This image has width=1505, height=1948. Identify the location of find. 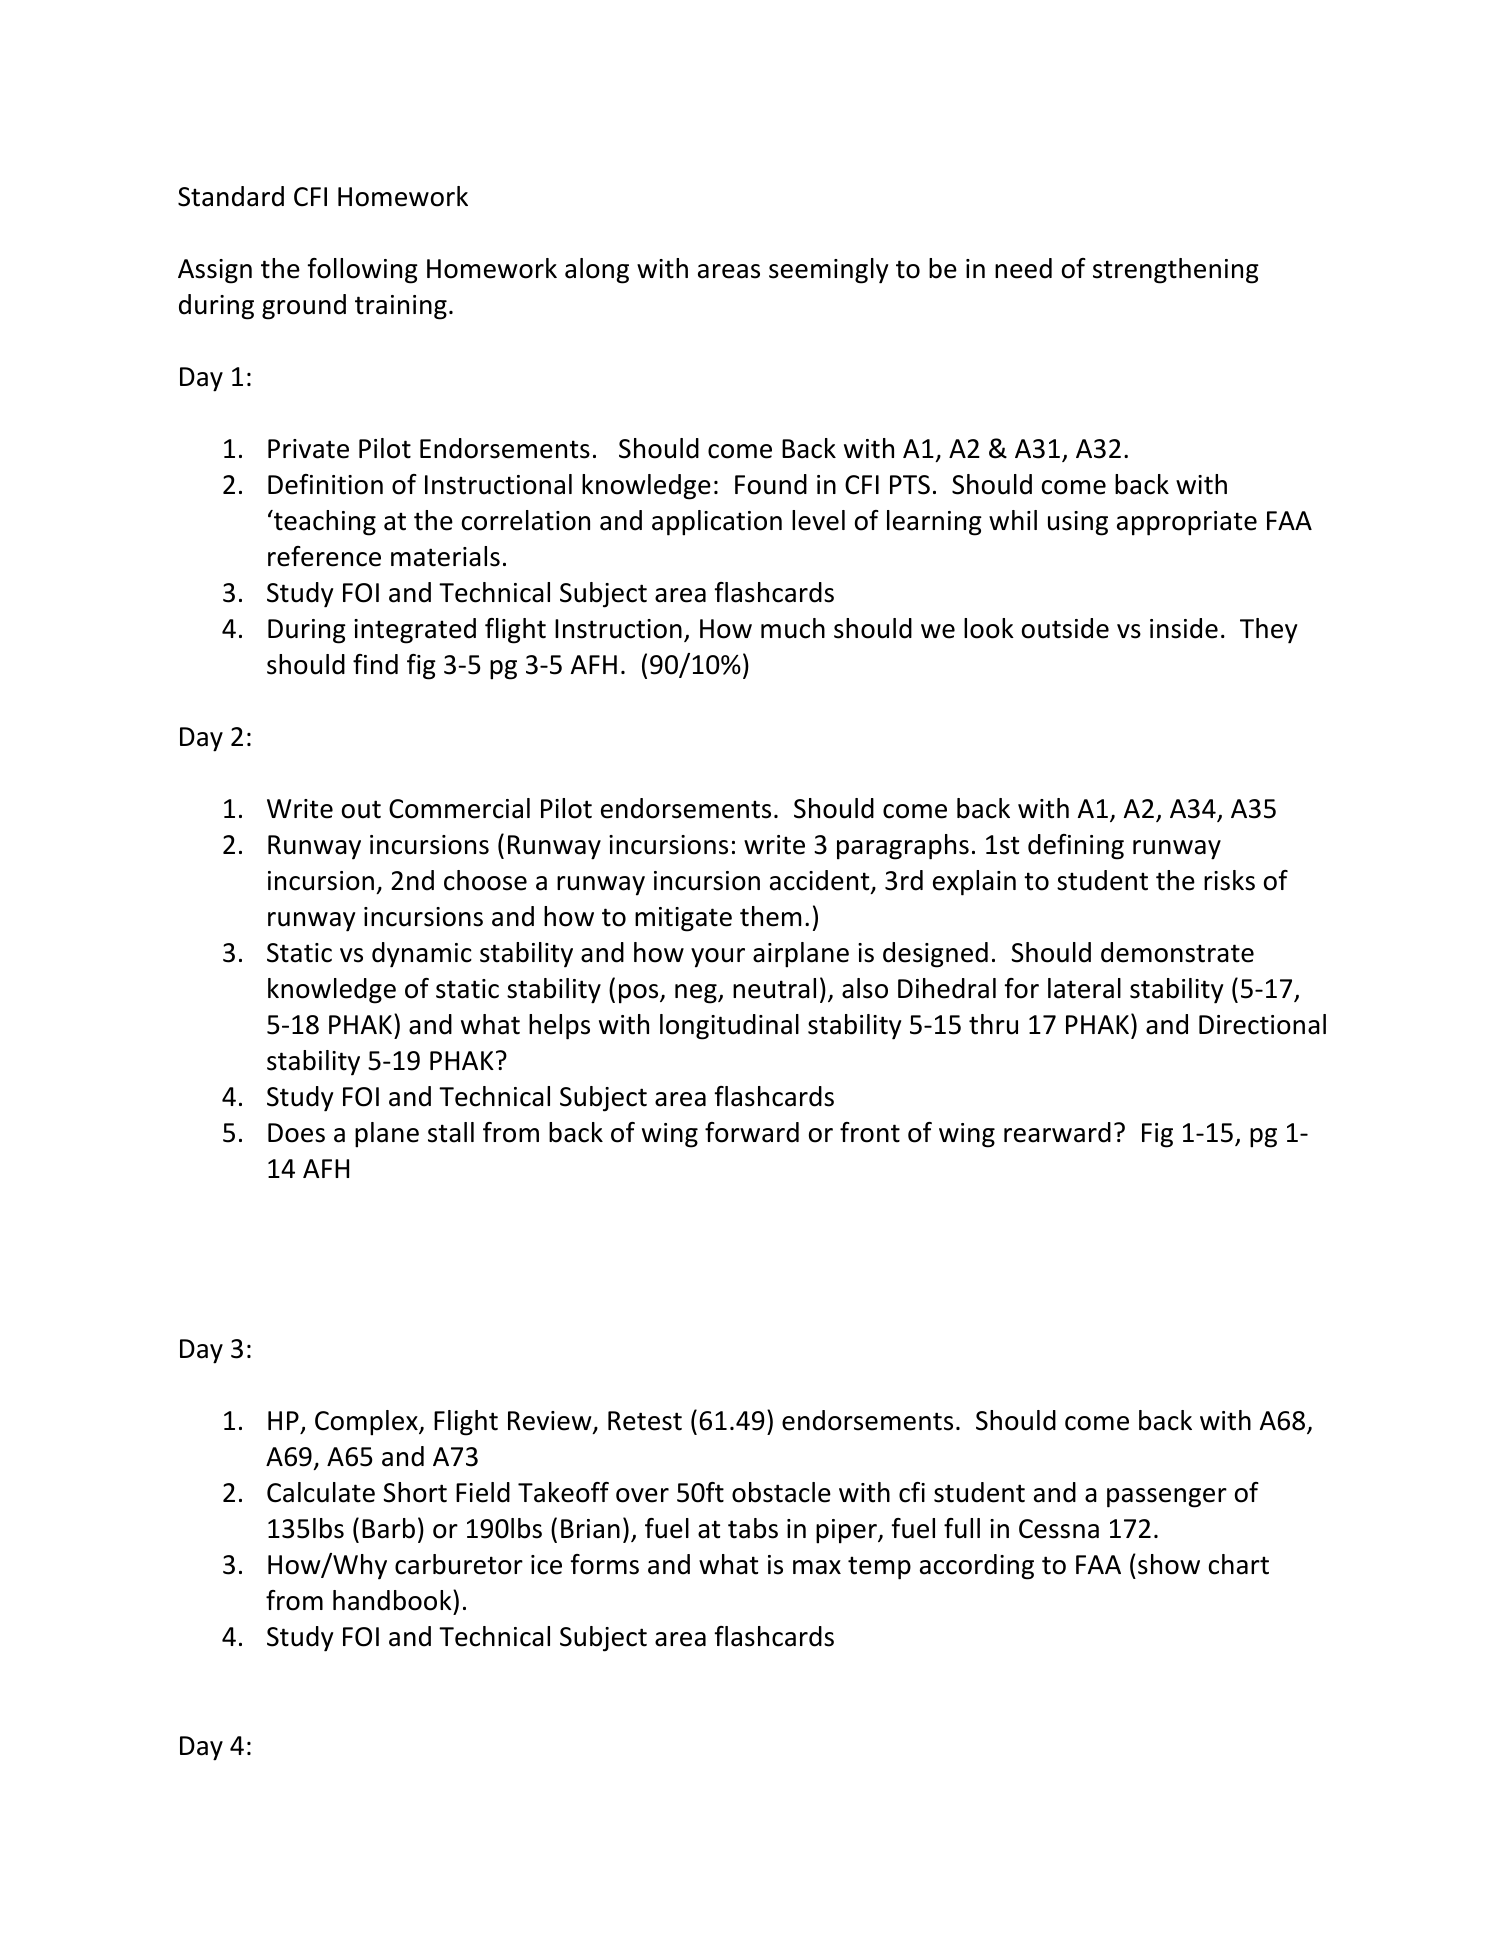
(375, 664).
